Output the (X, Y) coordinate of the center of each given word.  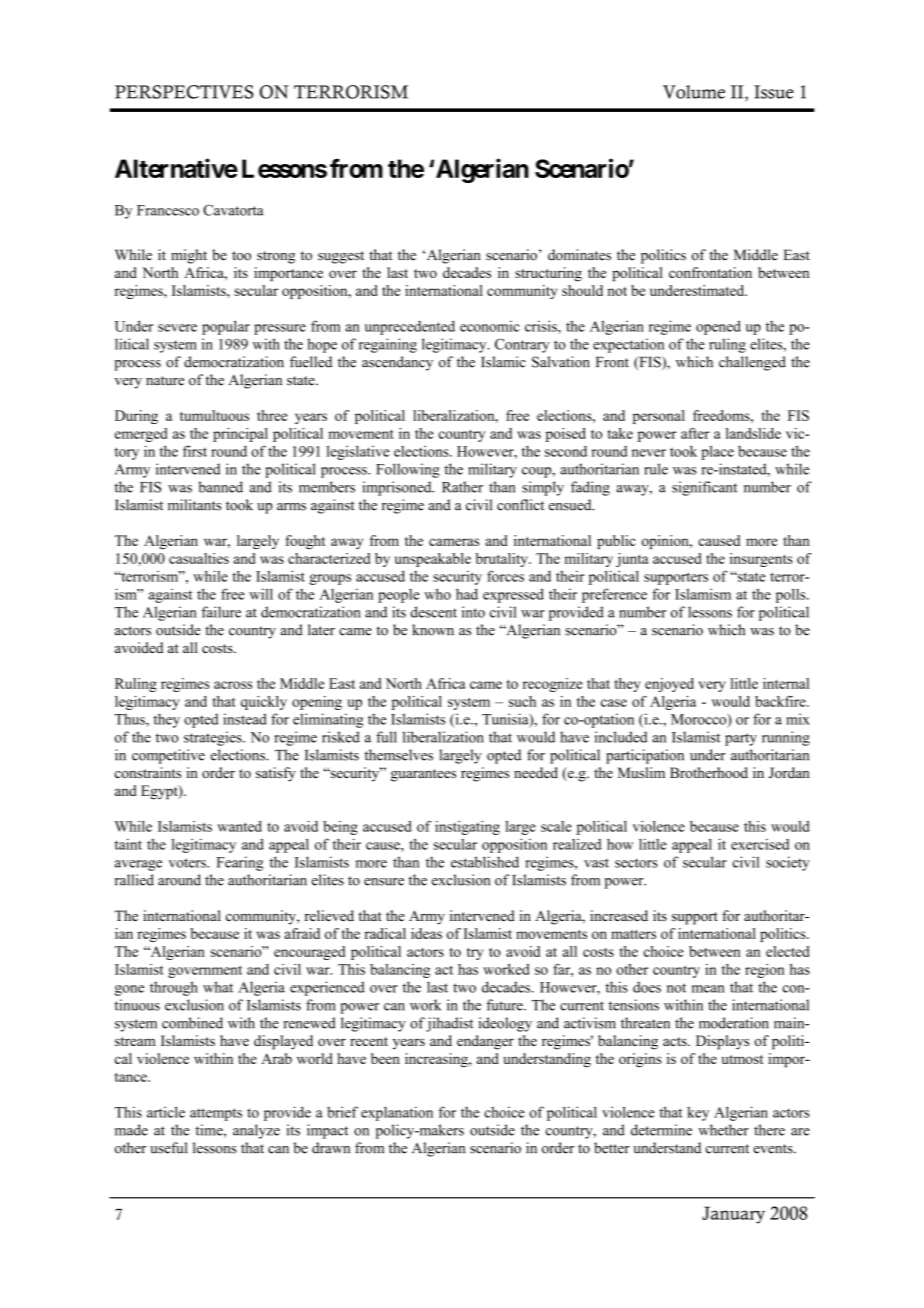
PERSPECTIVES (184, 92)
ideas (426, 933)
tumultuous (214, 415)
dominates (579, 255)
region (765, 971)
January (733, 1215)
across (233, 685)
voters (188, 863)
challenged (752, 363)
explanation (397, 1113)
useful (168, 1148)
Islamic (503, 362)
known (433, 630)
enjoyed (669, 685)
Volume (694, 92)
